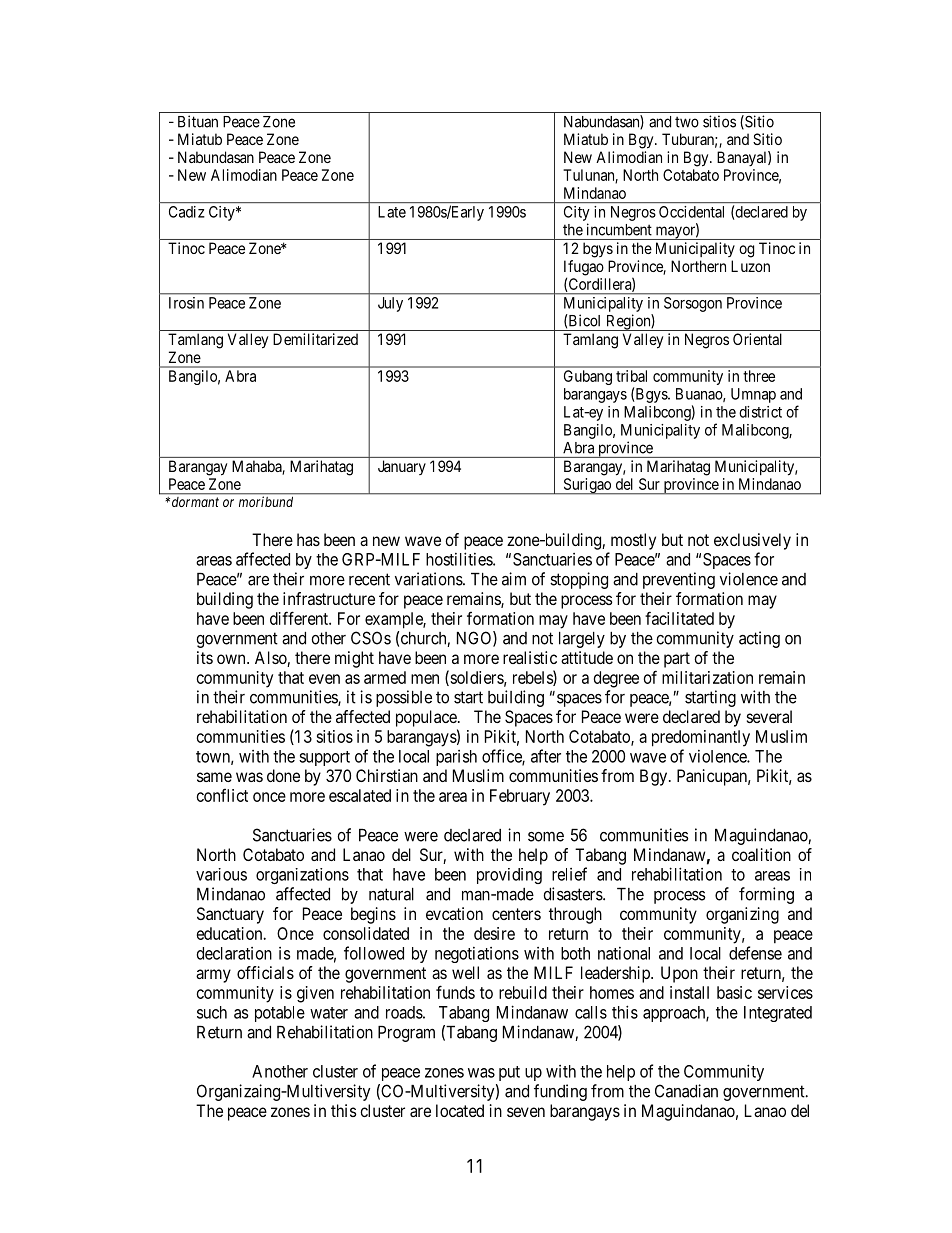 The image size is (952, 1233). What do you see at coordinates (266, 501) in the image?
I see `moribund` at bounding box center [266, 501].
